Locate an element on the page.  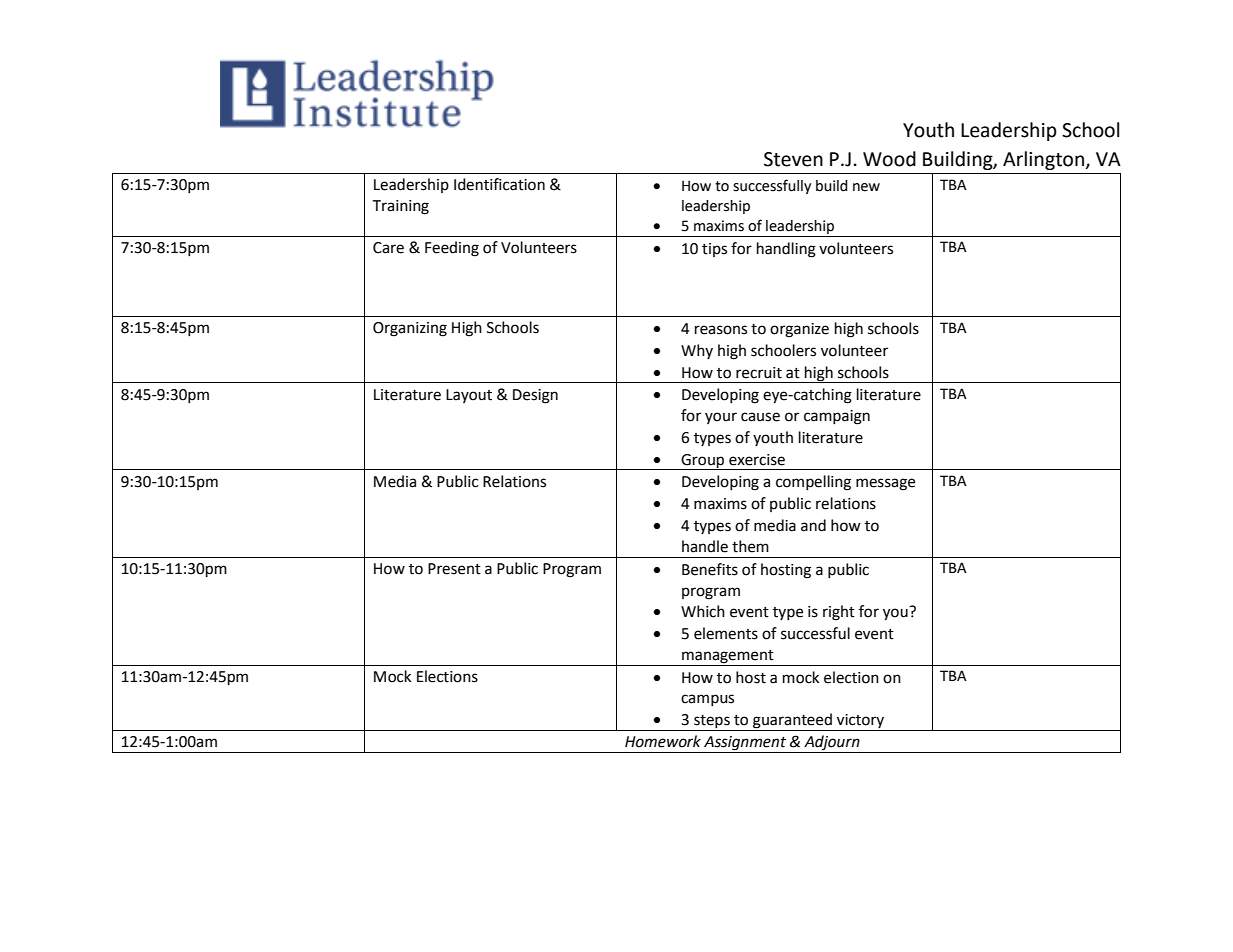
Present is located at coordinates (454, 569).
